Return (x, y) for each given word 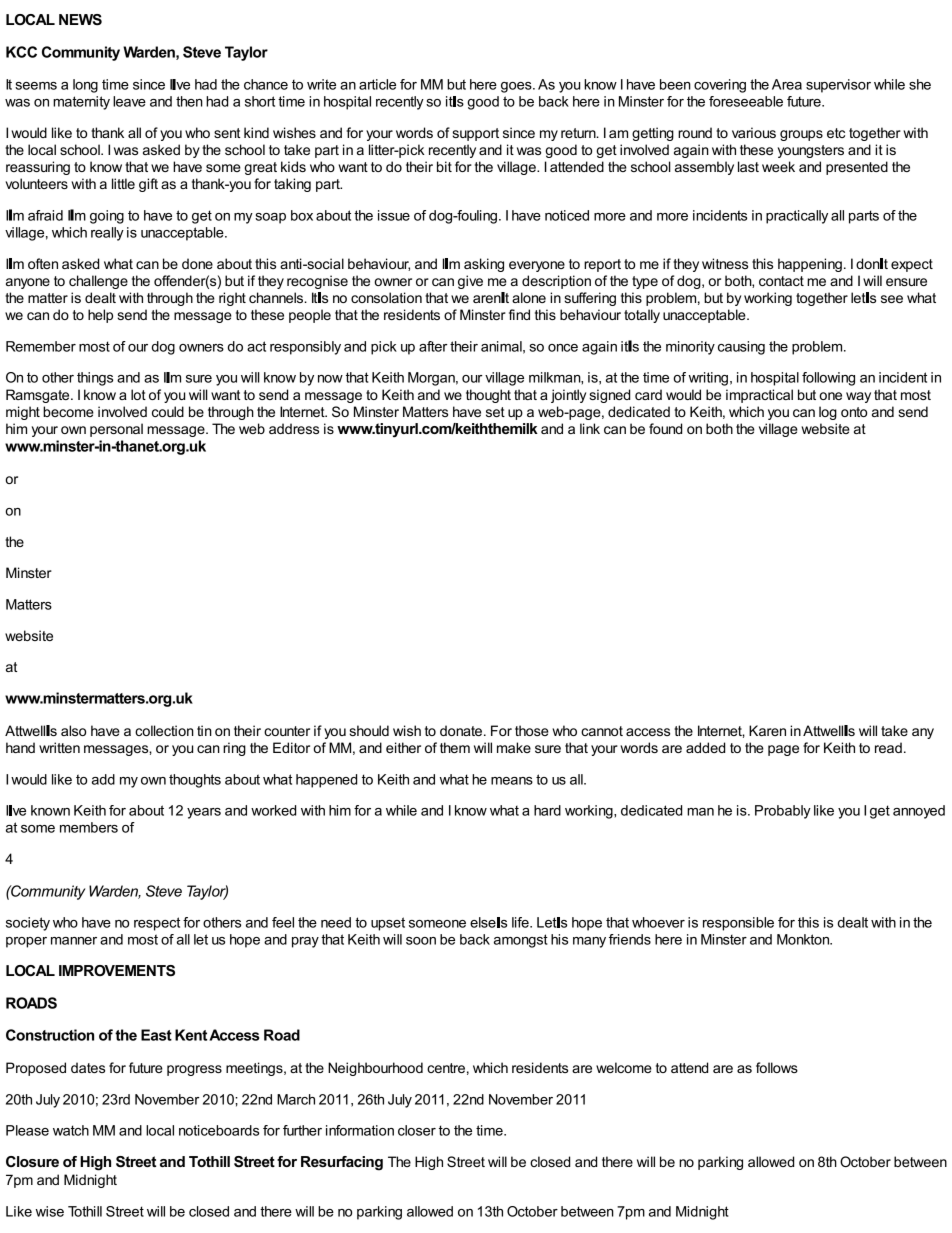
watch (71, 1130)
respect (157, 924)
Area (787, 84)
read (888, 747)
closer (417, 1130)
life (521, 922)
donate (462, 730)
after (433, 346)
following (828, 379)
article (377, 84)
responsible (738, 924)
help (100, 316)
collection (164, 730)
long (85, 86)
